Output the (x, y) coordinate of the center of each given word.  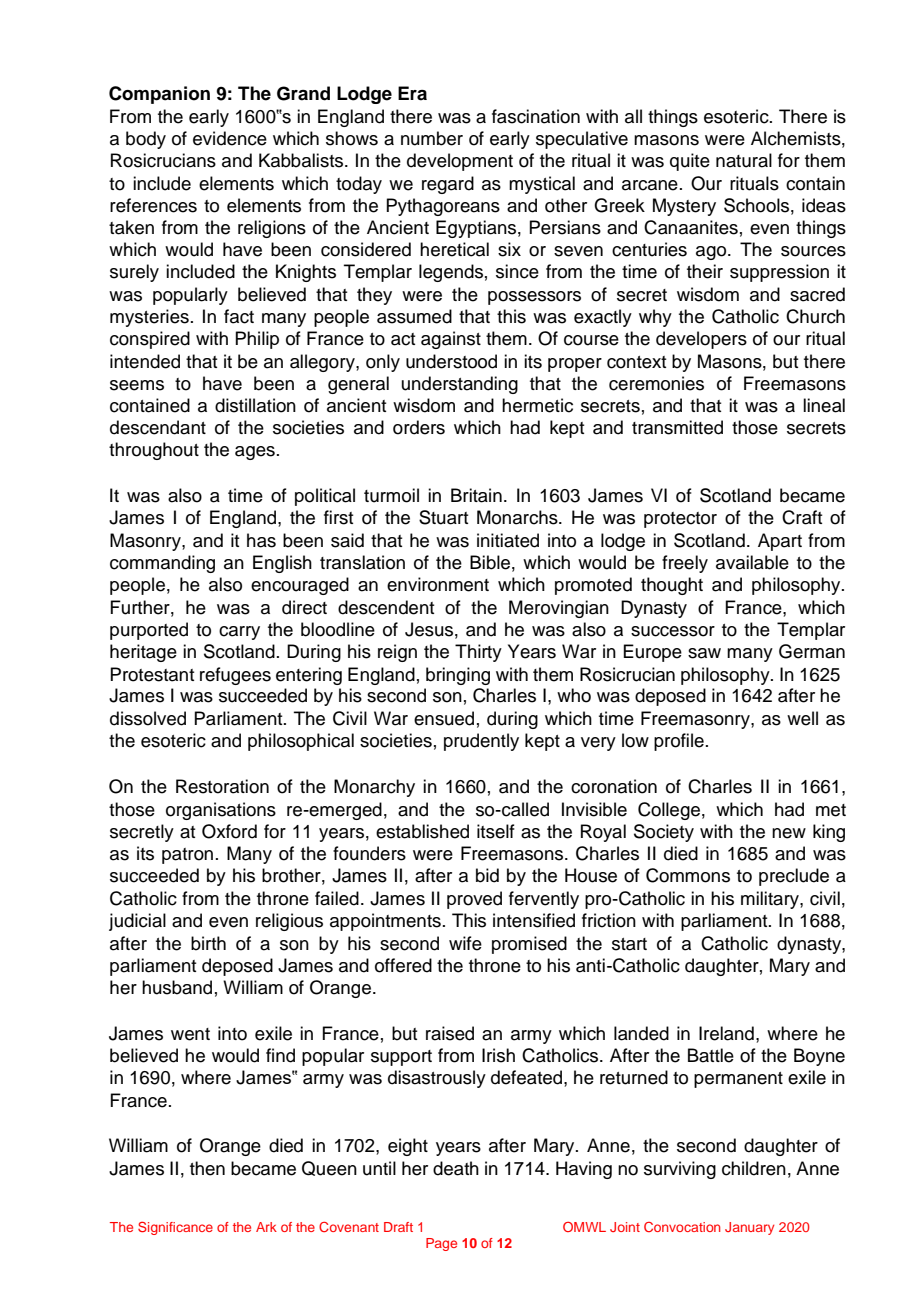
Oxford (229, 831)
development (460, 162)
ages (255, 453)
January (749, 1228)
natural (744, 160)
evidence (230, 138)
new (789, 833)
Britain (476, 495)
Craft (802, 517)
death (456, 1168)
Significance (175, 1228)
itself (496, 831)
